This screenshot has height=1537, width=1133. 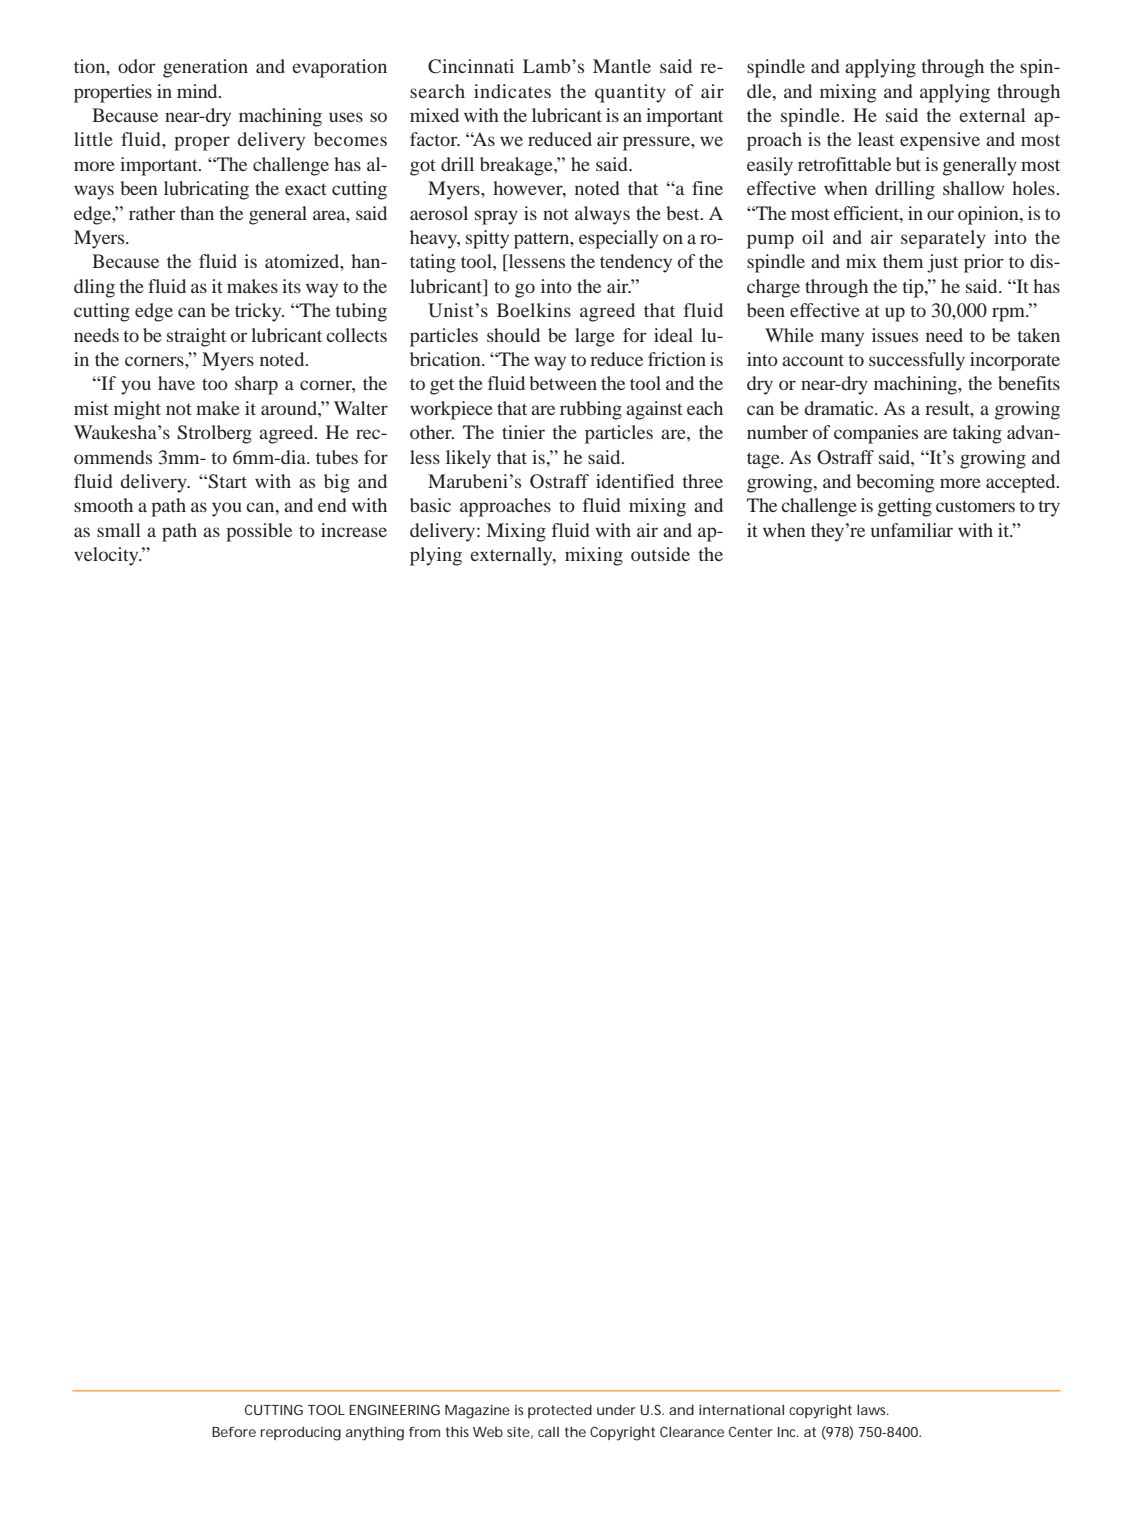 I want to click on velocity, so click(x=107, y=556).
